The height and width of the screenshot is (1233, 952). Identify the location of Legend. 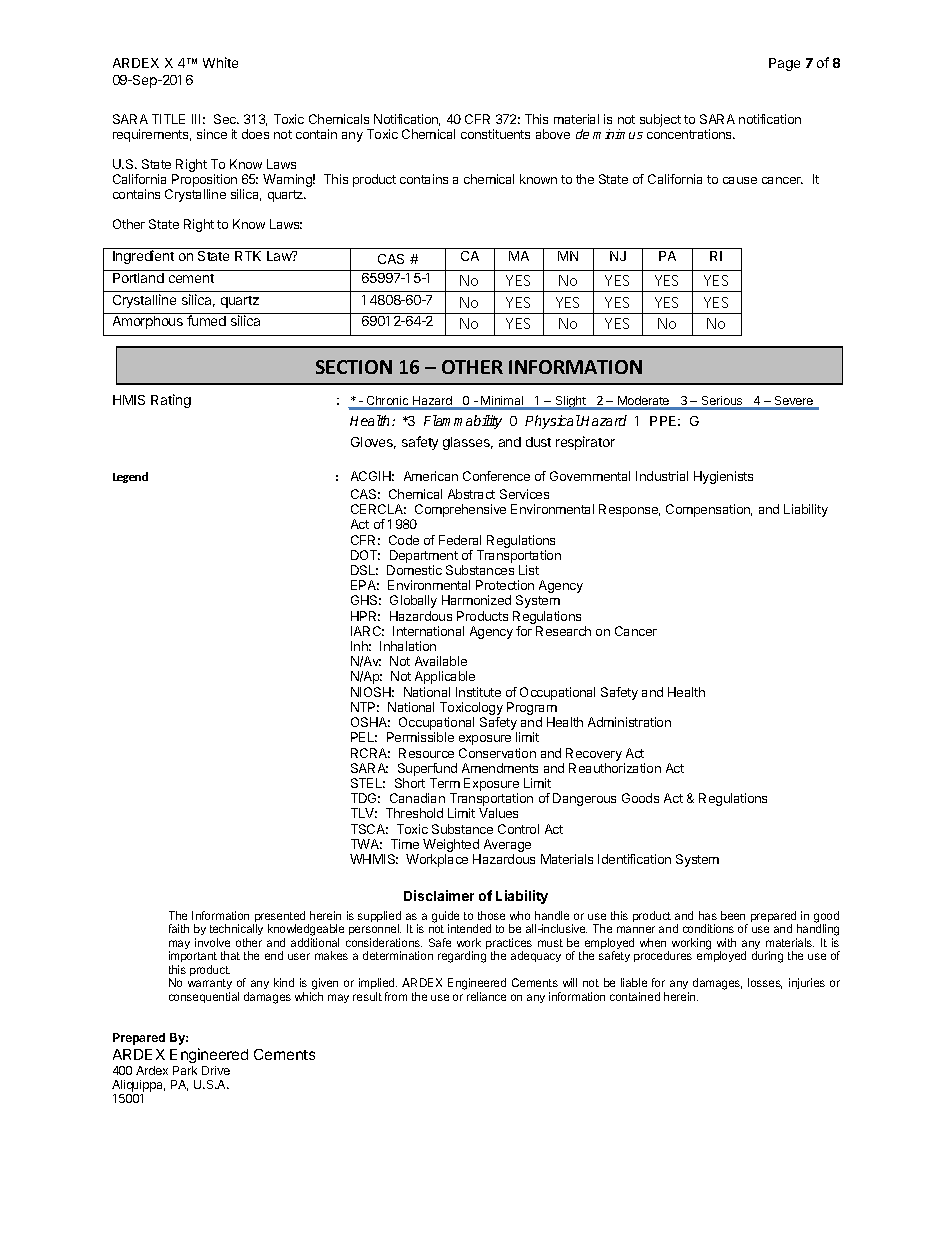
(130, 477).
